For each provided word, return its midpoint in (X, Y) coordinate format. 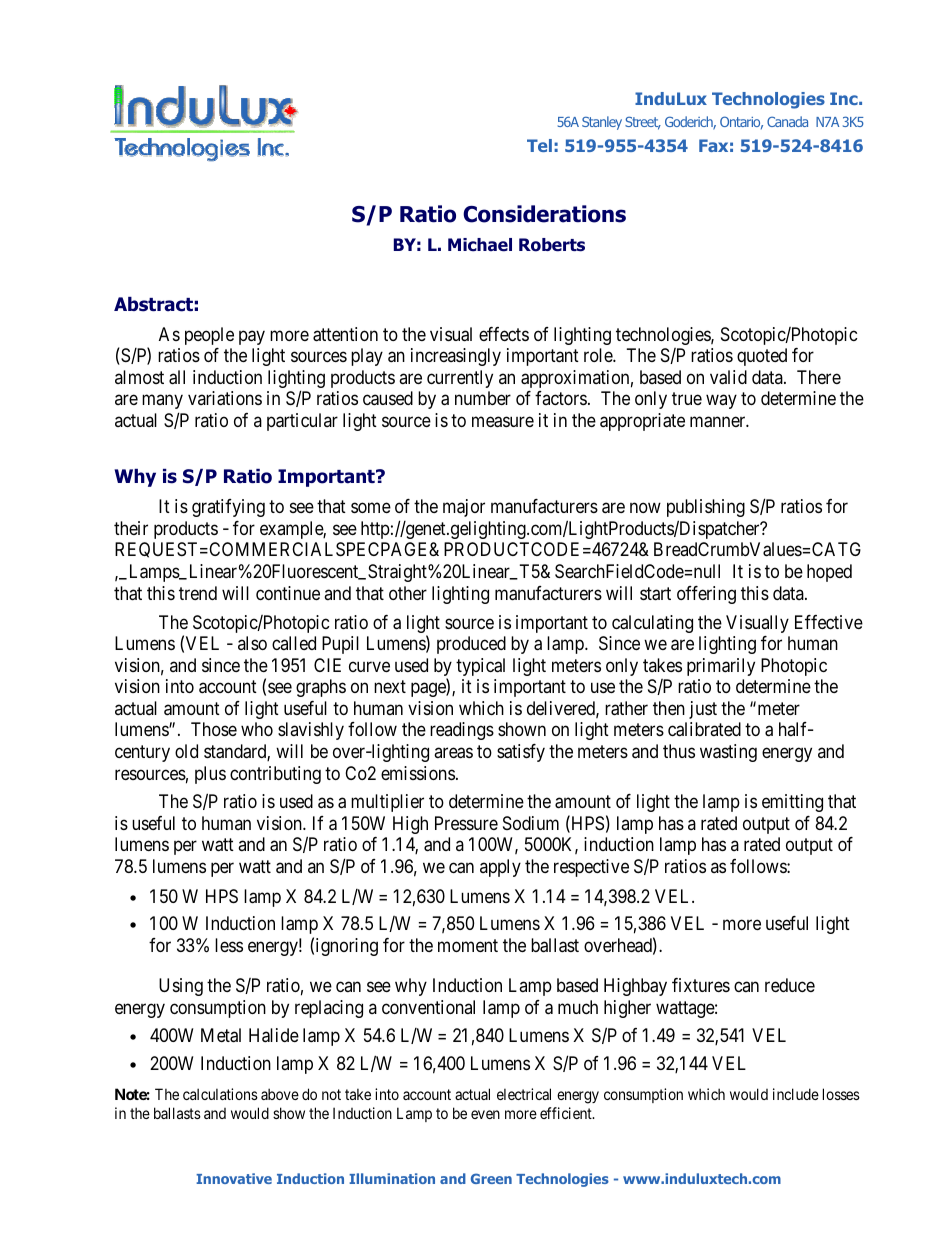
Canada (787, 121)
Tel (539, 145)
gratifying (228, 508)
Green (491, 1178)
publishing (706, 508)
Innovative (234, 1178)
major (464, 508)
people (209, 336)
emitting (792, 803)
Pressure (466, 823)
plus (210, 775)
